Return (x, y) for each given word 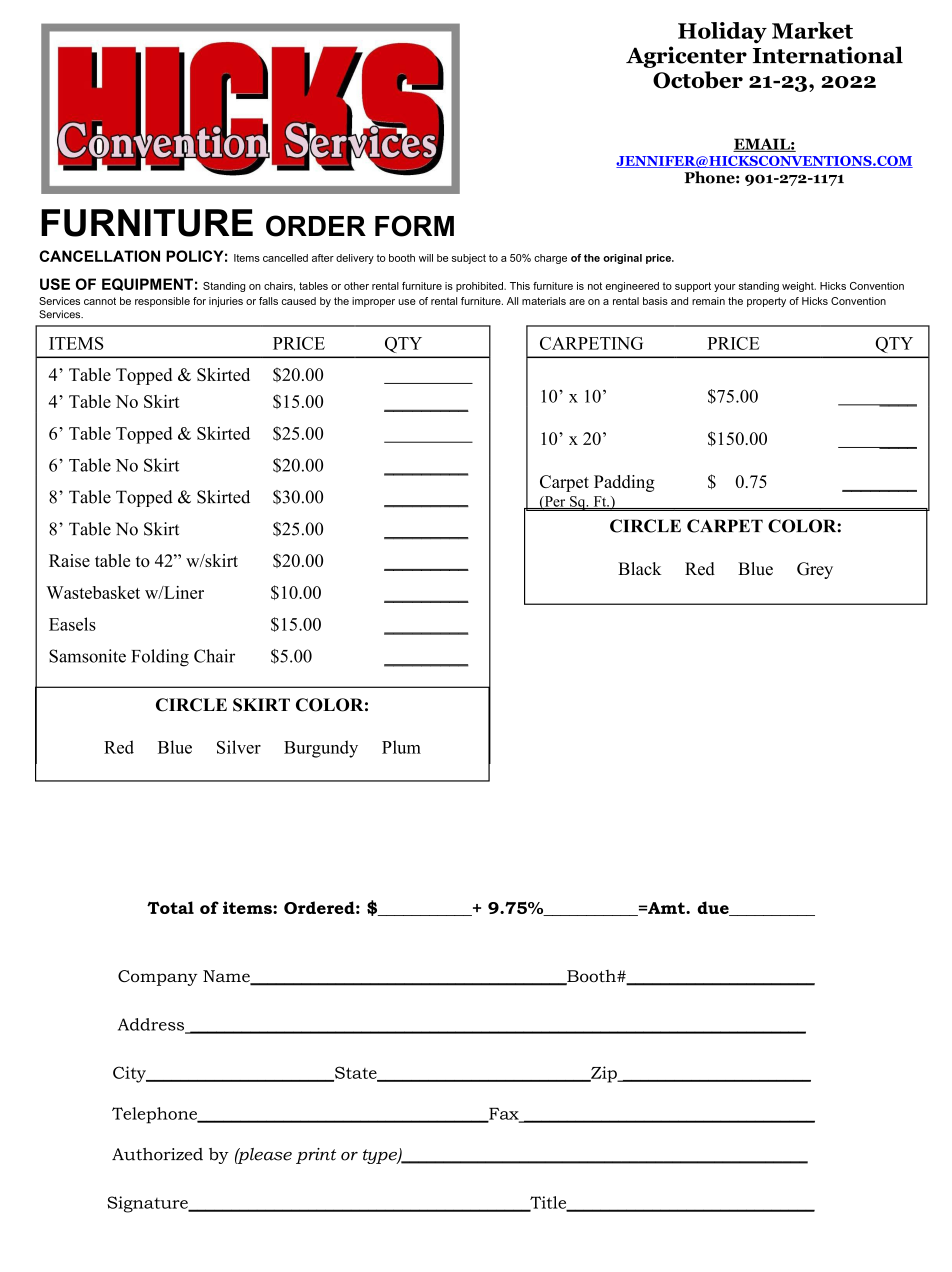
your (725, 288)
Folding (160, 658)
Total (170, 907)
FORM (414, 226)
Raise (69, 560)
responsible (162, 302)
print (316, 1156)
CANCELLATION (99, 256)
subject (469, 259)
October (698, 80)
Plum (401, 747)
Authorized (157, 1154)
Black (639, 569)
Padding (624, 483)
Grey (815, 570)
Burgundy (321, 749)
